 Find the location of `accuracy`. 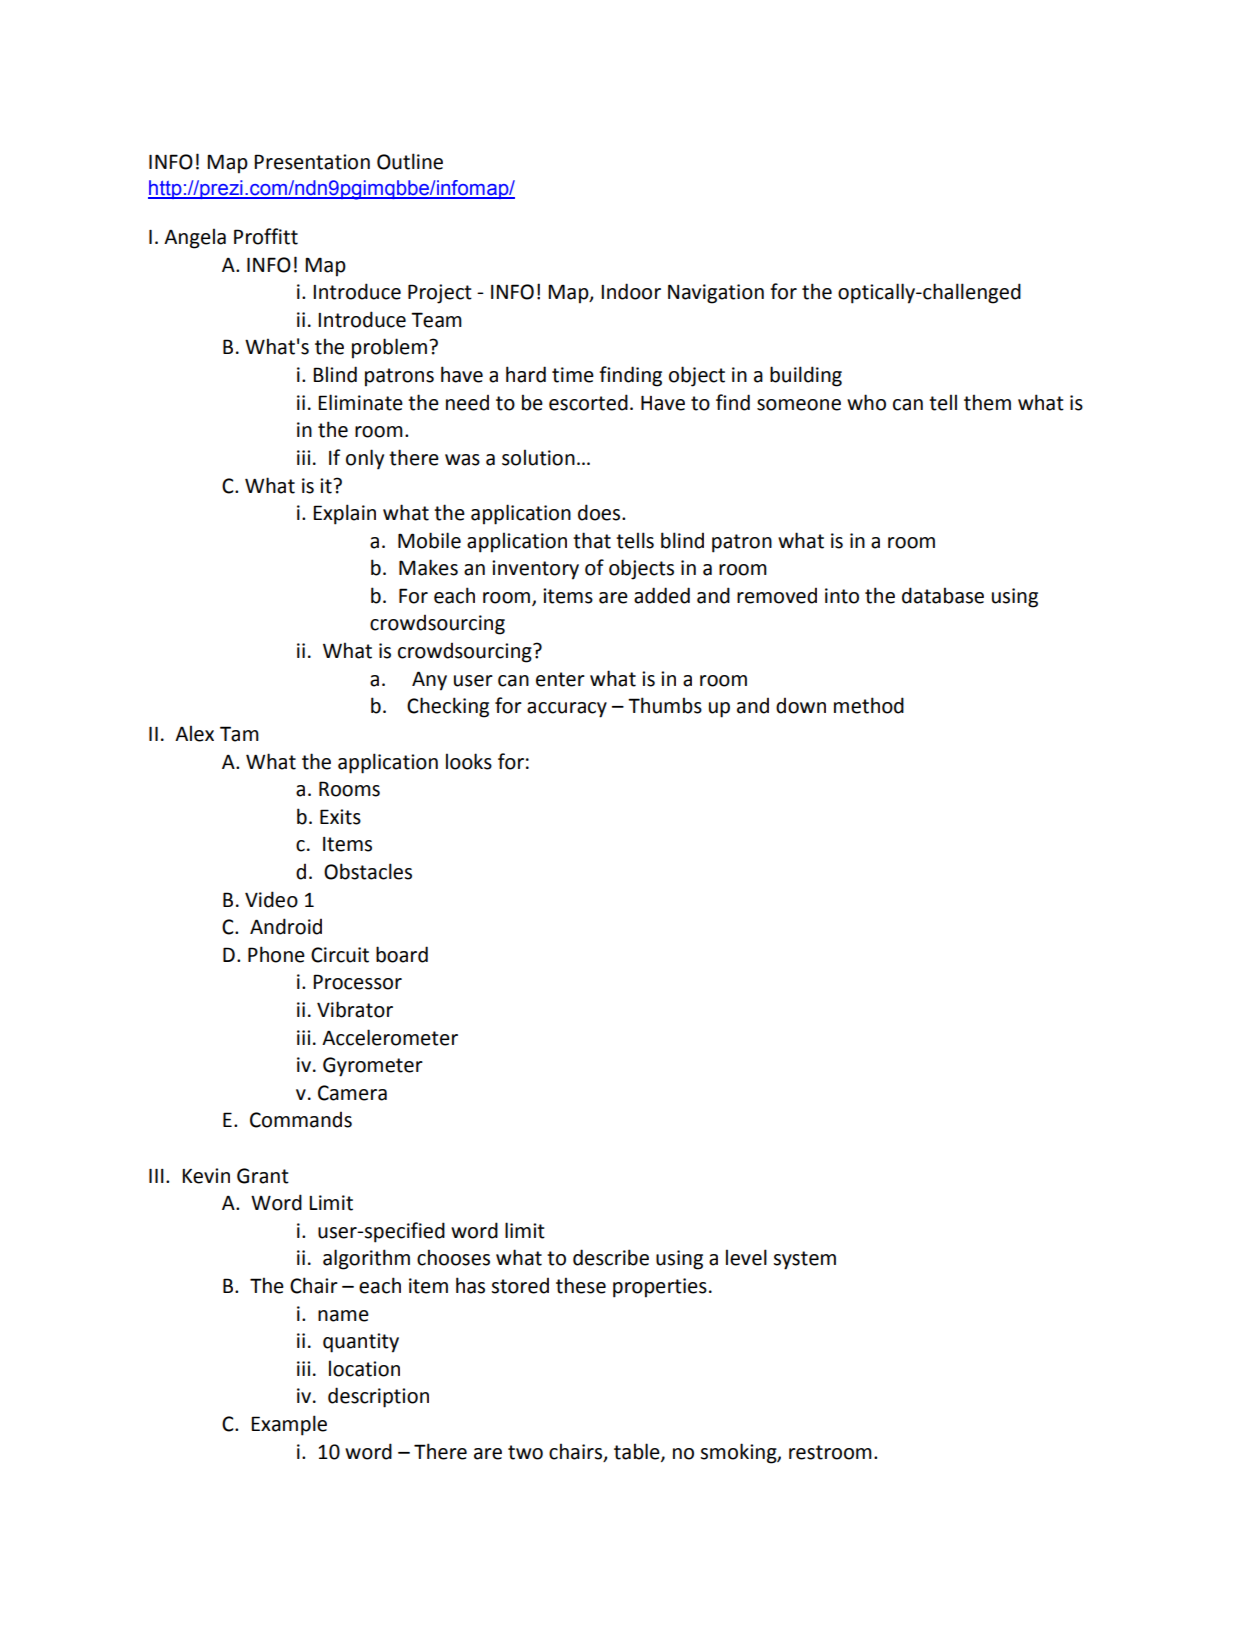

accuracy is located at coordinates (567, 710).
